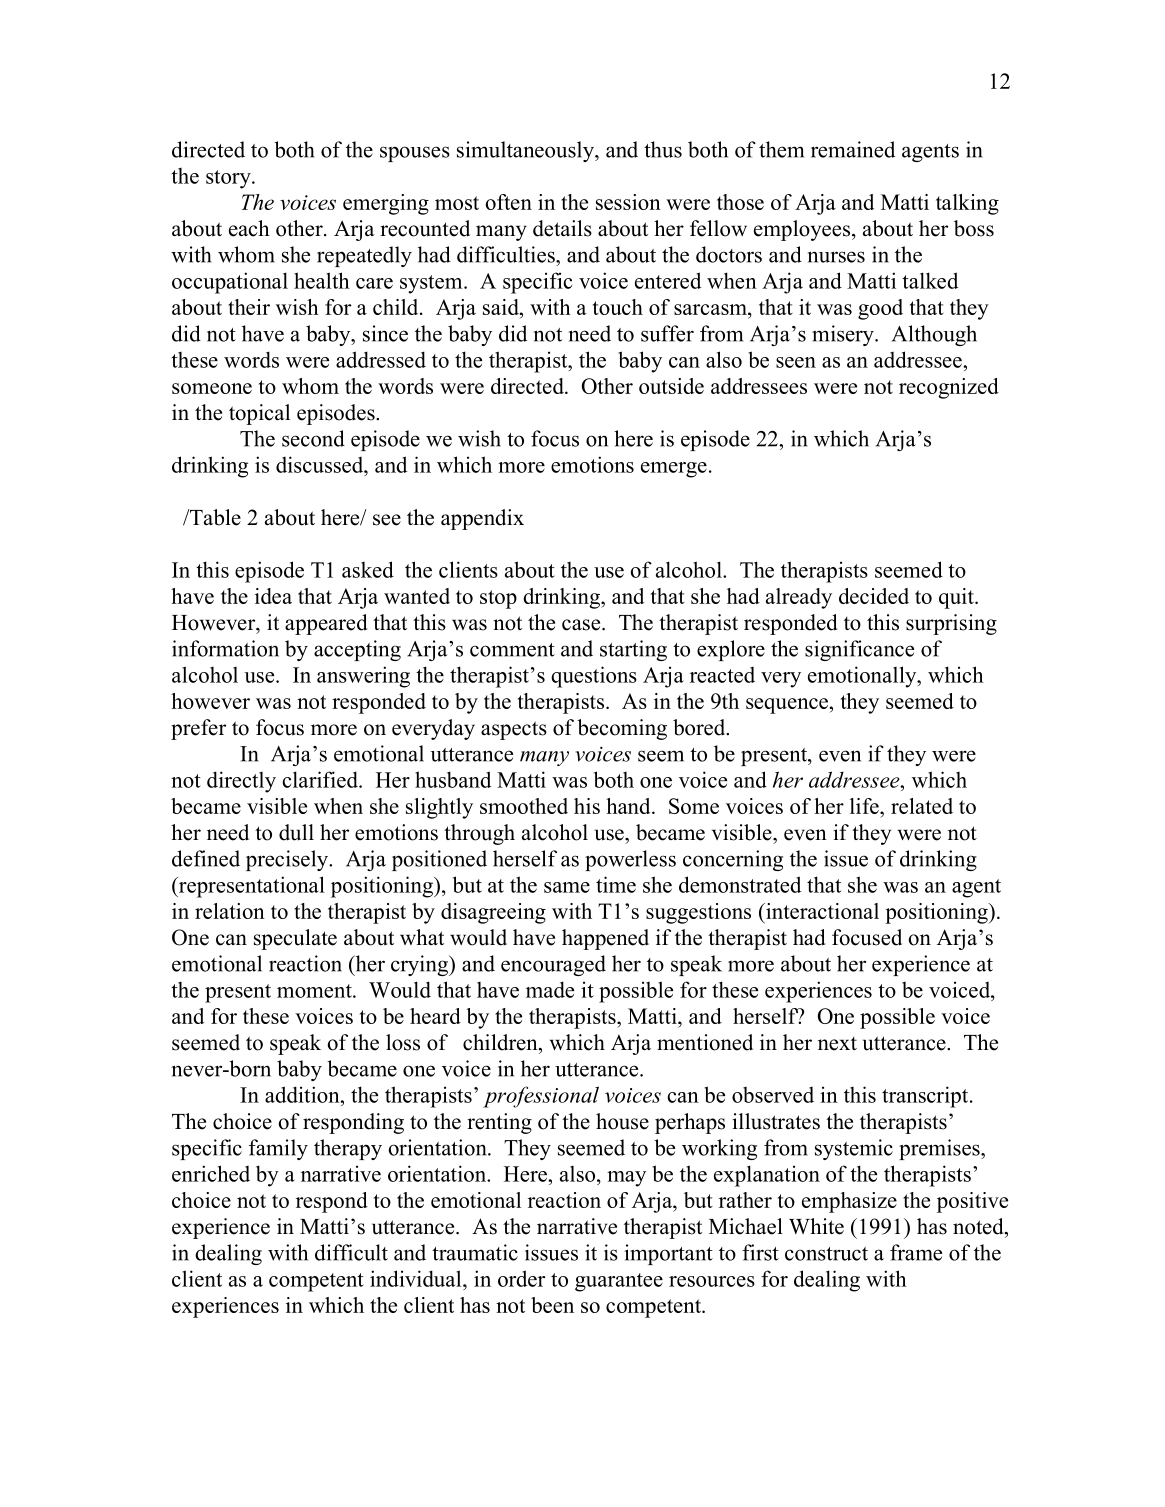 The height and width of the screenshot is (1507, 1165). I want to click on clarified, so click(321, 779).
